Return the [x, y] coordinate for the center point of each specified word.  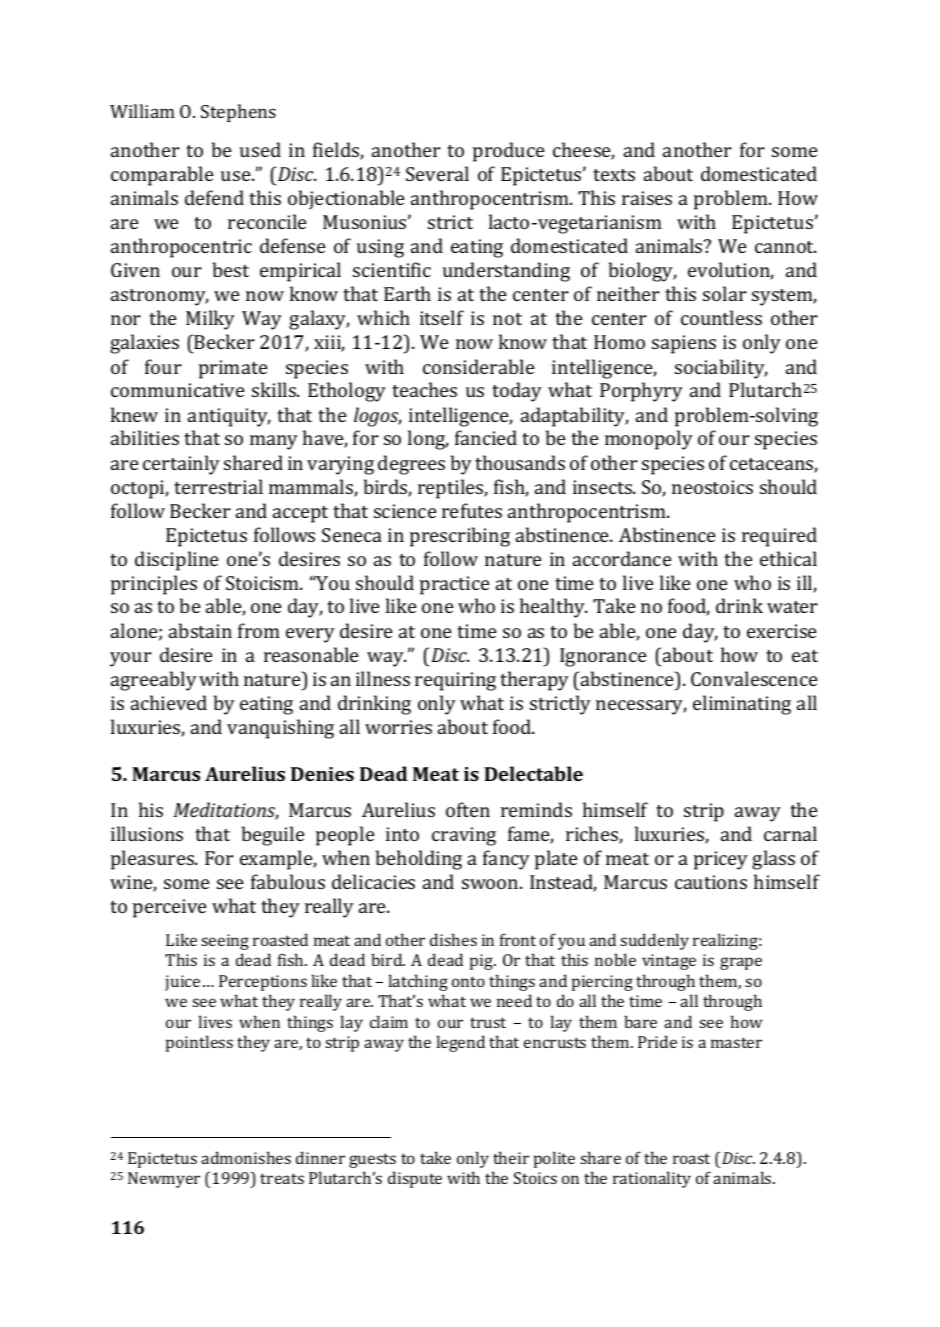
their [511, 1157]
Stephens [238, 113]
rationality [652, 1179]
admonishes [246, 1157]
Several [437, 173]
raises [647, 198]
